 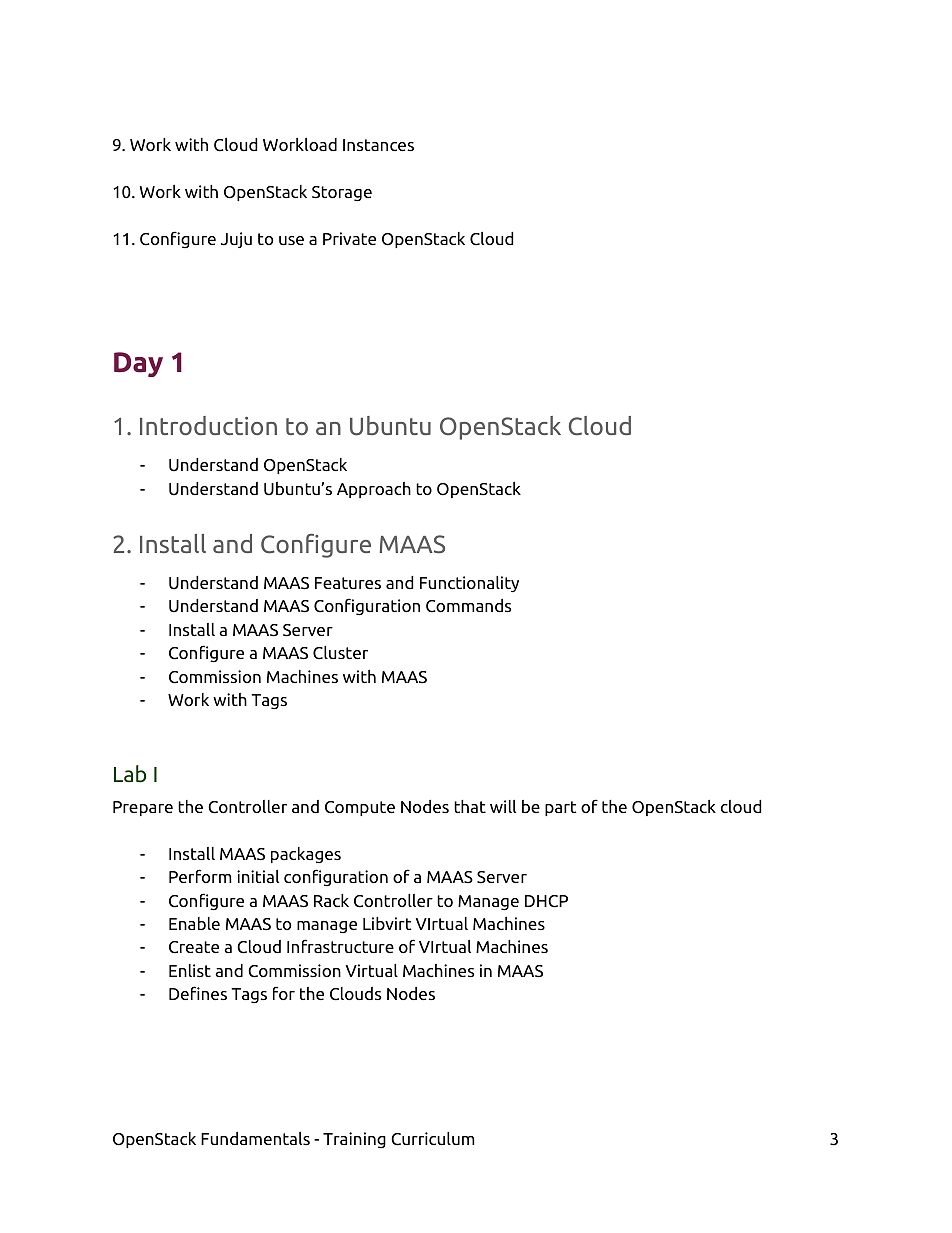 What do you see at coordinates (236, 240) in the screenshot?
I see `Juju` at bounding box center [236, 240].
